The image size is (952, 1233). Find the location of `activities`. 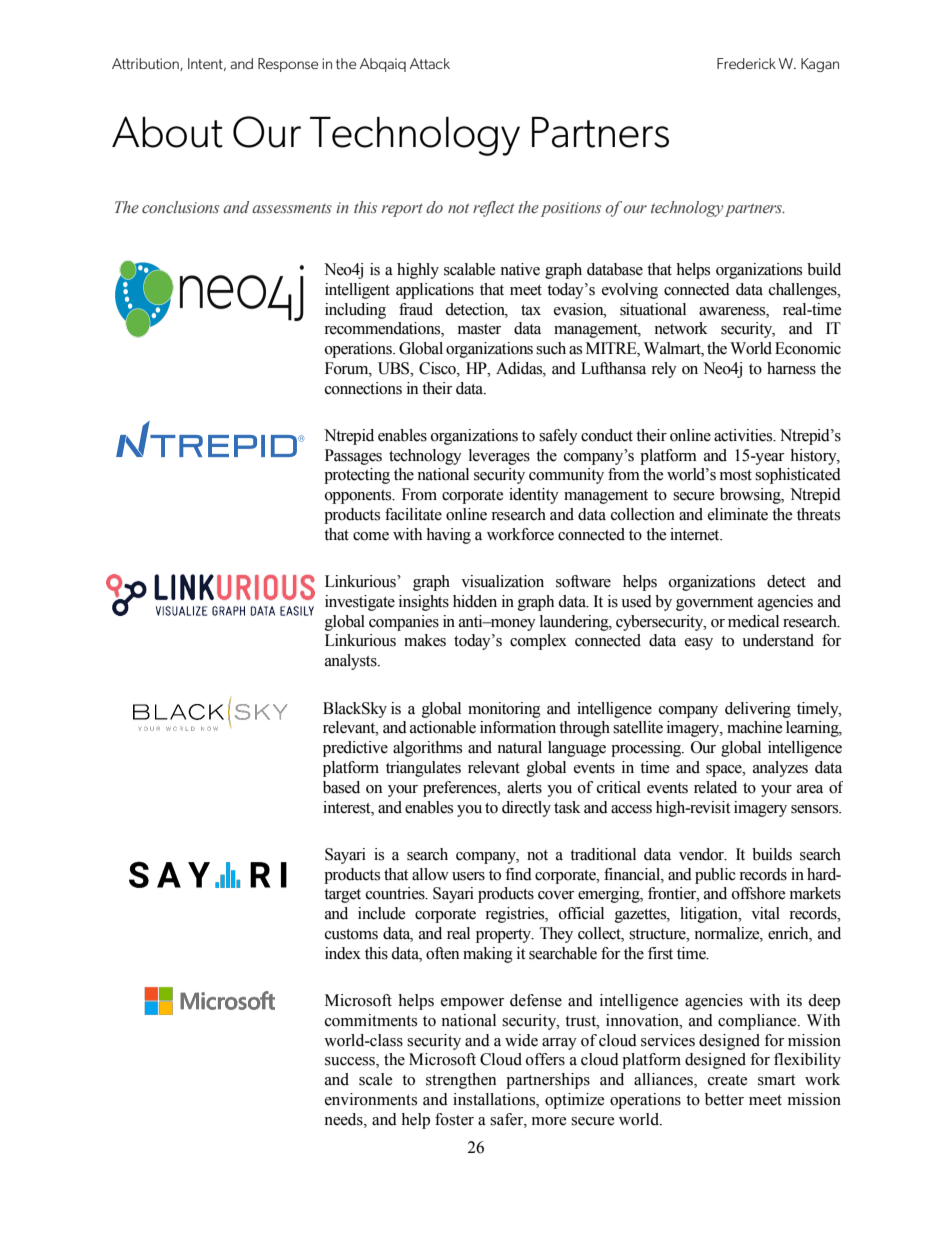

activities is located at coordinates (744, 435).
